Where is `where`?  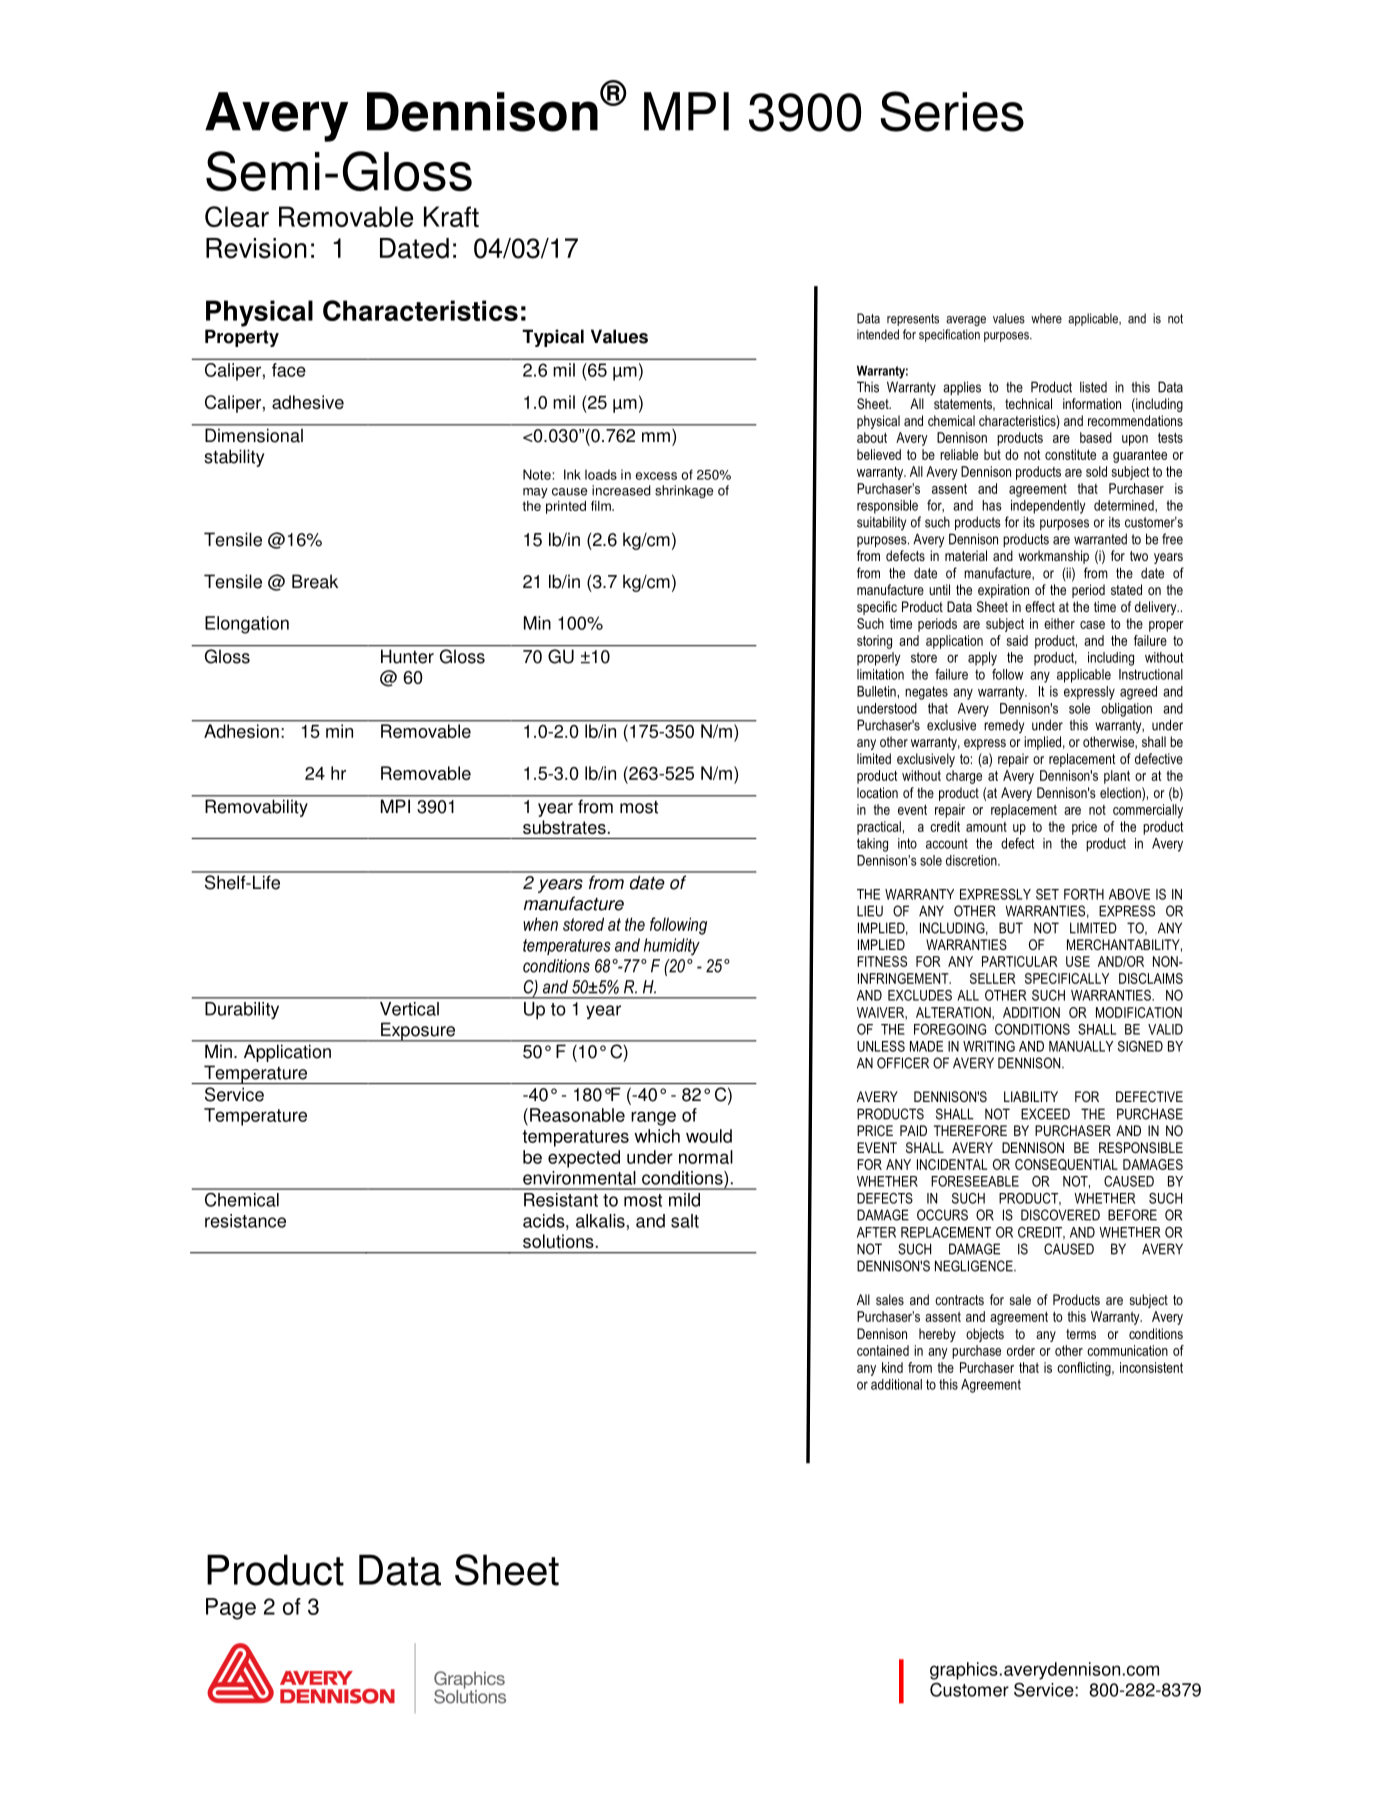 where is located at coordinates (1046, 318).
